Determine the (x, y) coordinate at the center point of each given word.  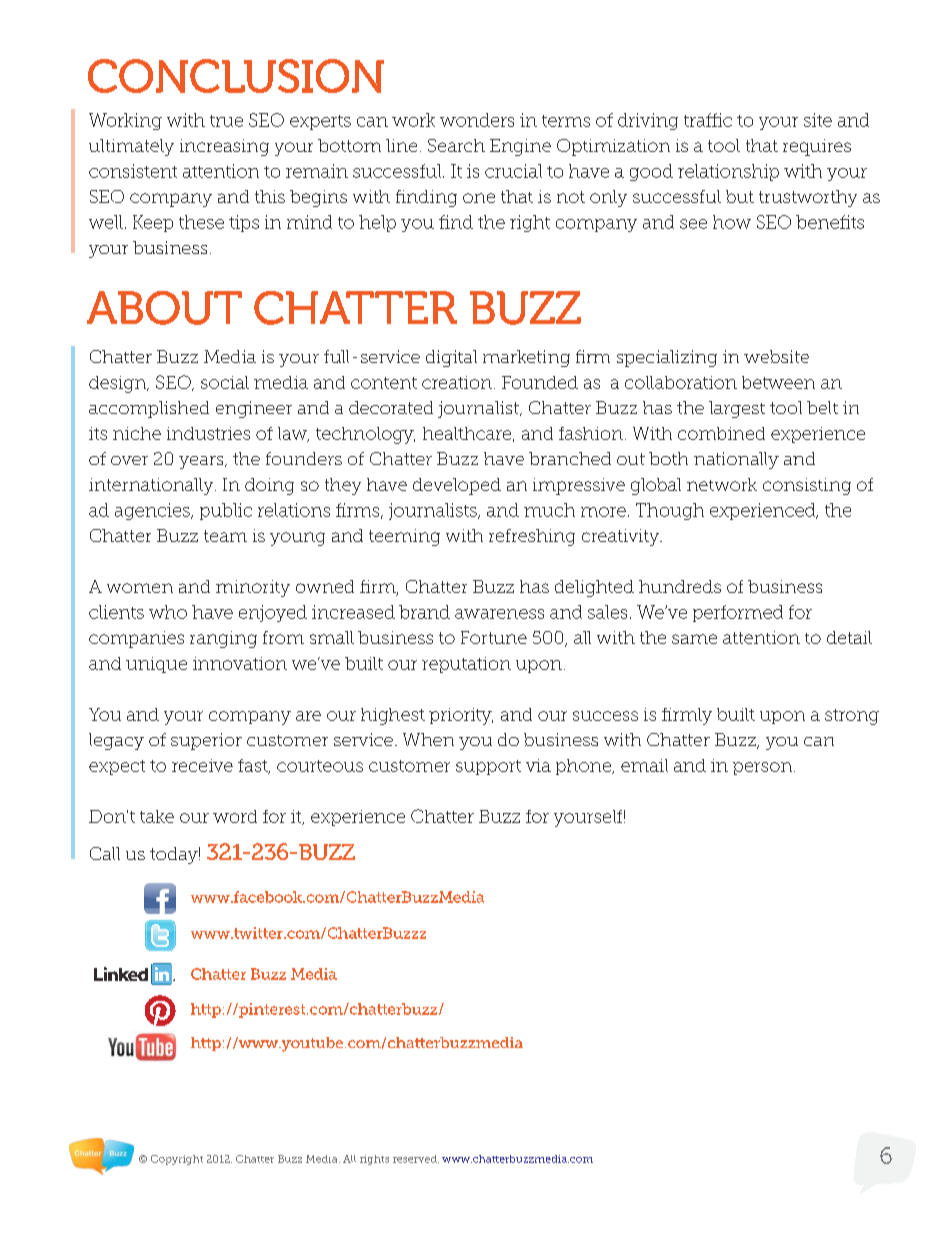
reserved (416, 1159)
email (644, 765)
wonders (477, 120)
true (226, 121)
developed (457, 486)
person (764, 768)
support (488, 767)
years (202, 462)
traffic (708, 120)
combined (721, 433)
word (235, 816)
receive (202, 765)
